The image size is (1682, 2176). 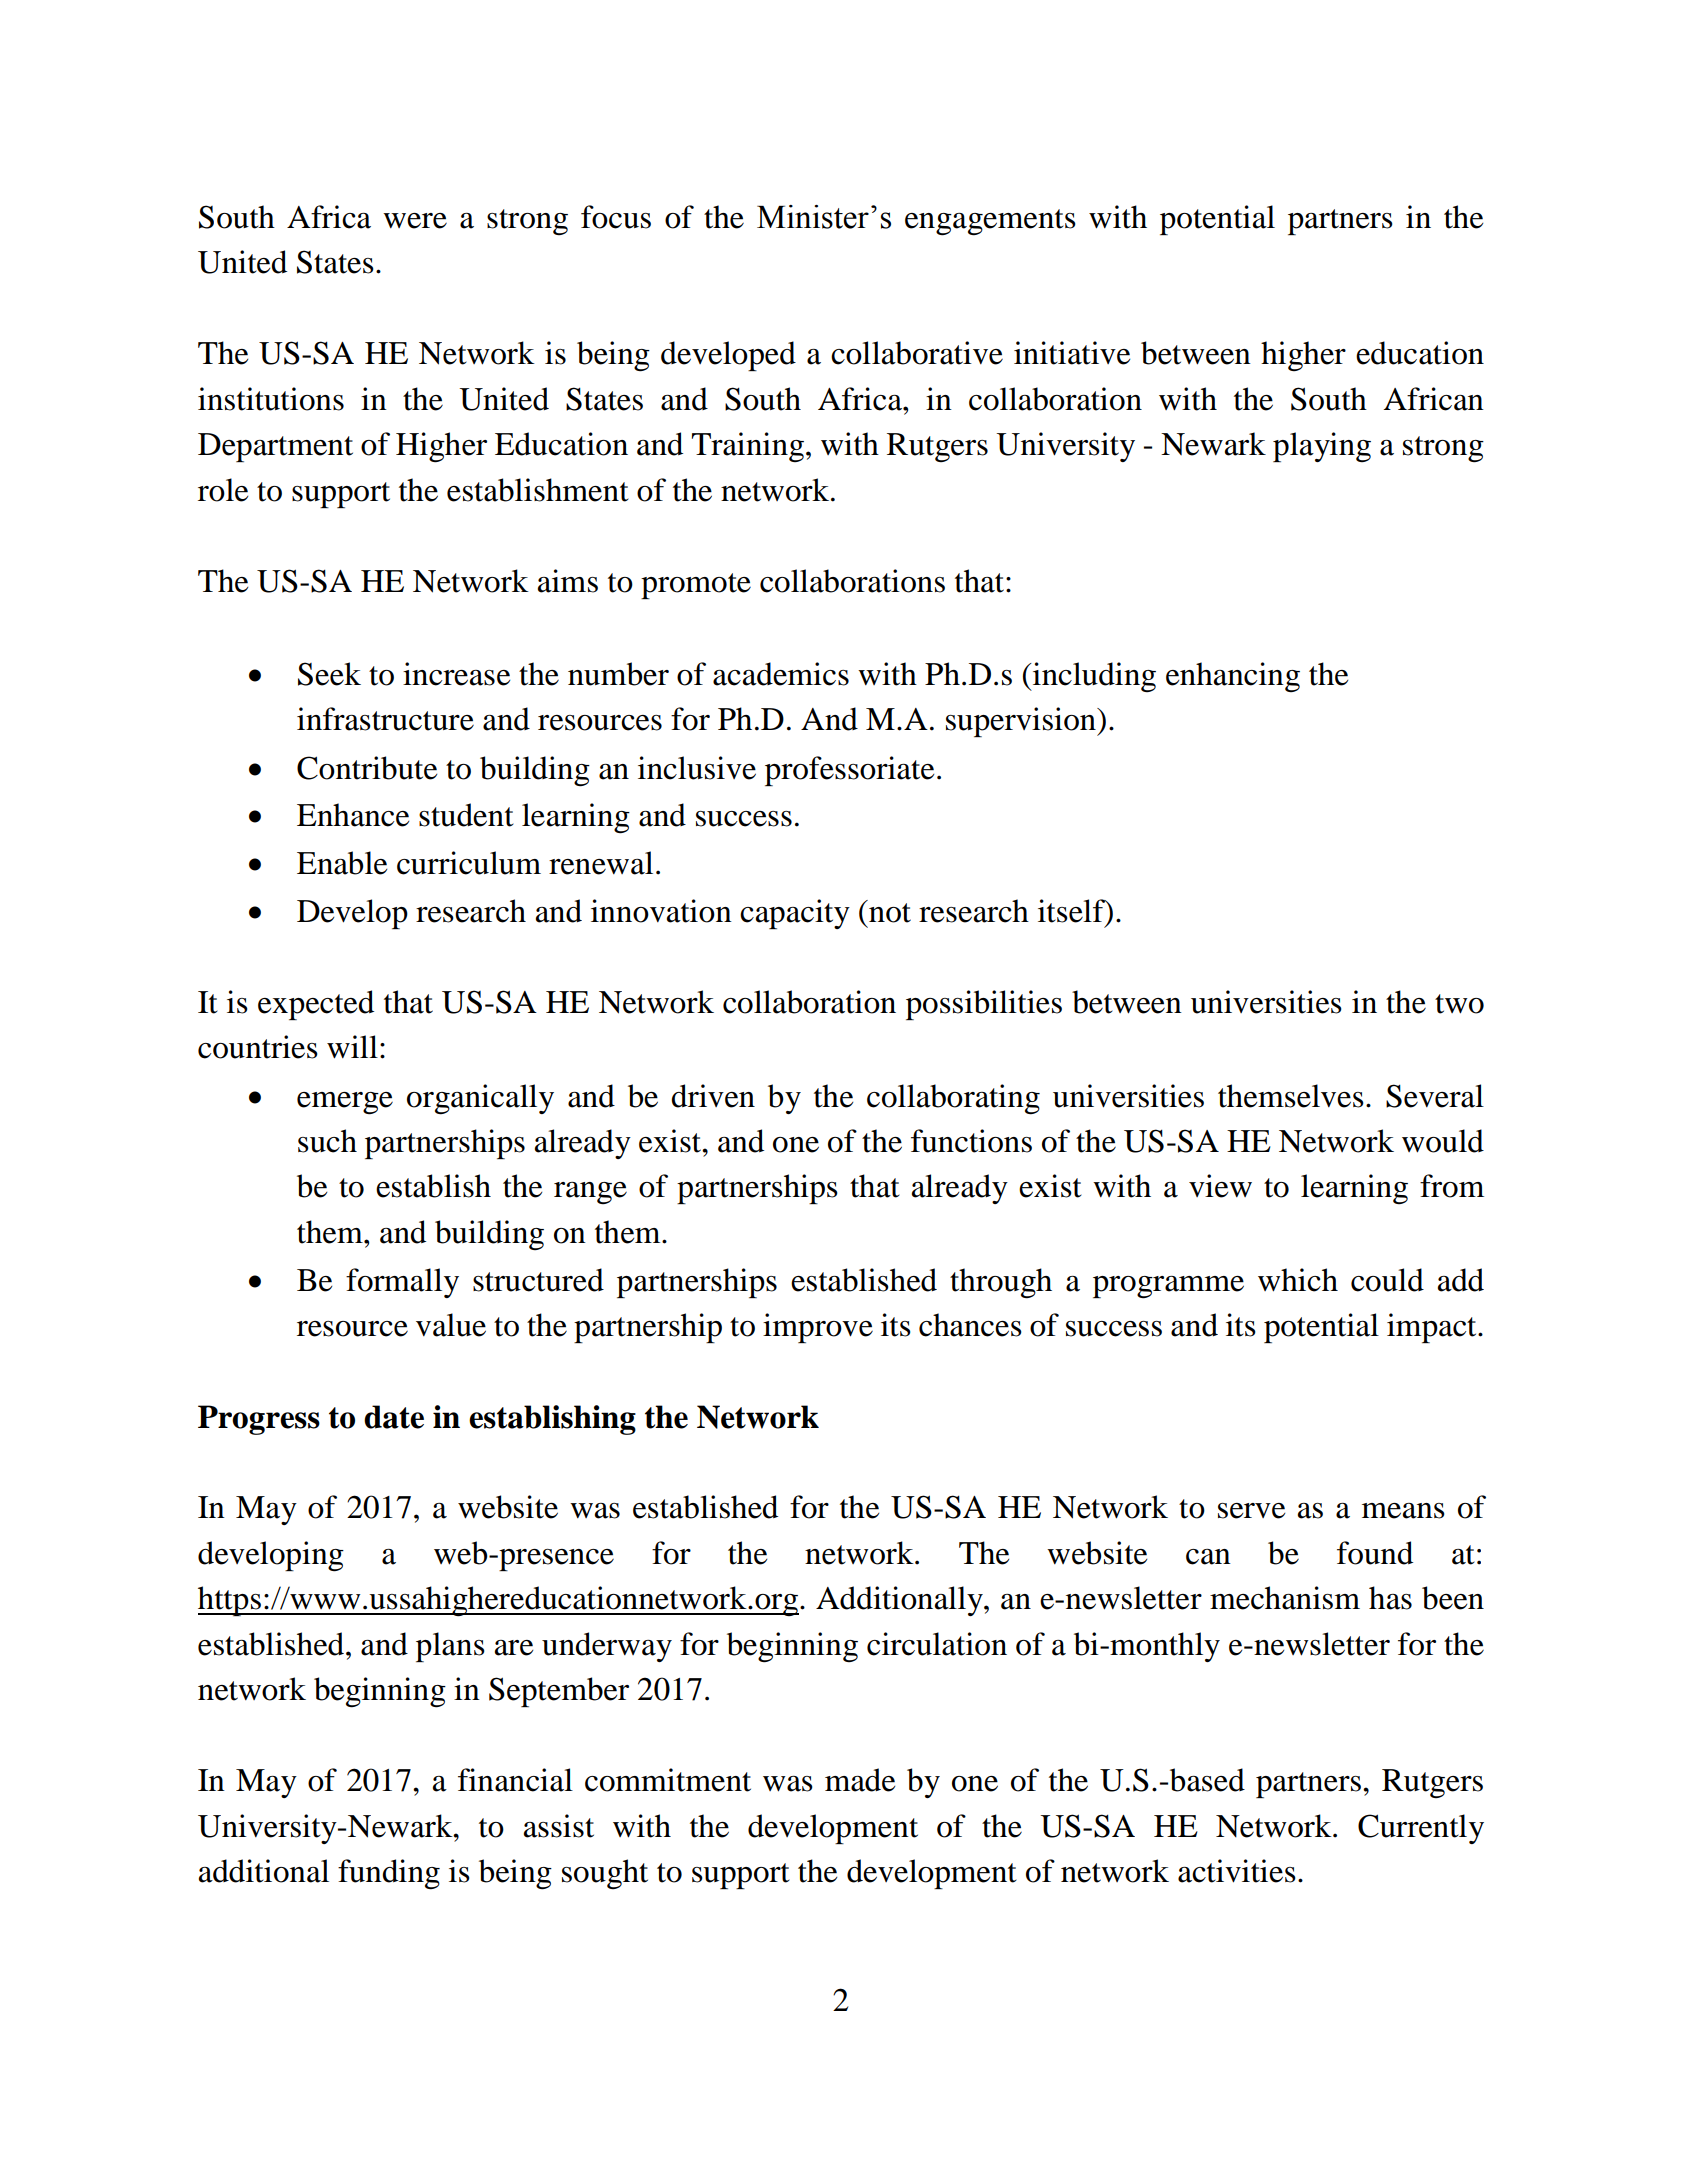 I want to click on formally, so click(x=402, y=1283).
